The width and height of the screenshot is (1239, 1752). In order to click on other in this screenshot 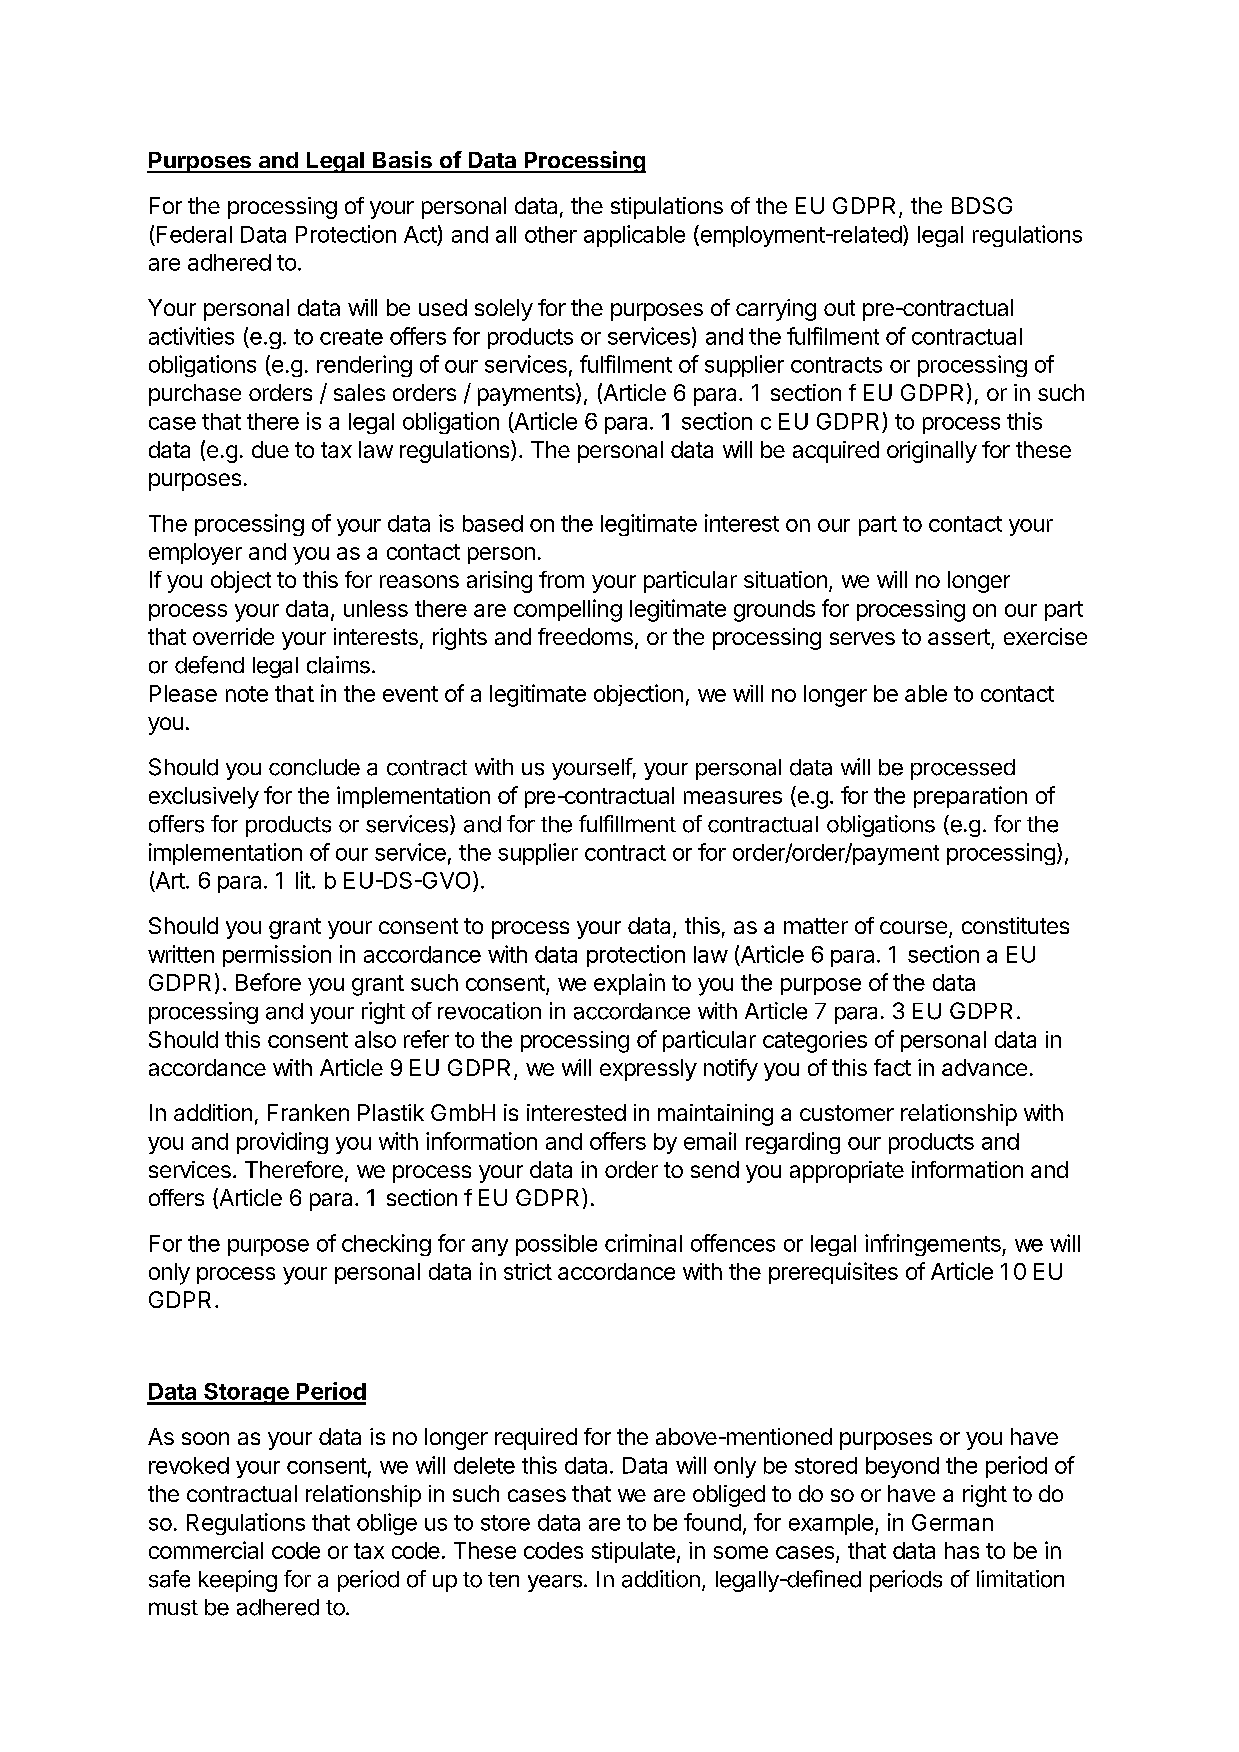, I will do `click(551, 234)`.
